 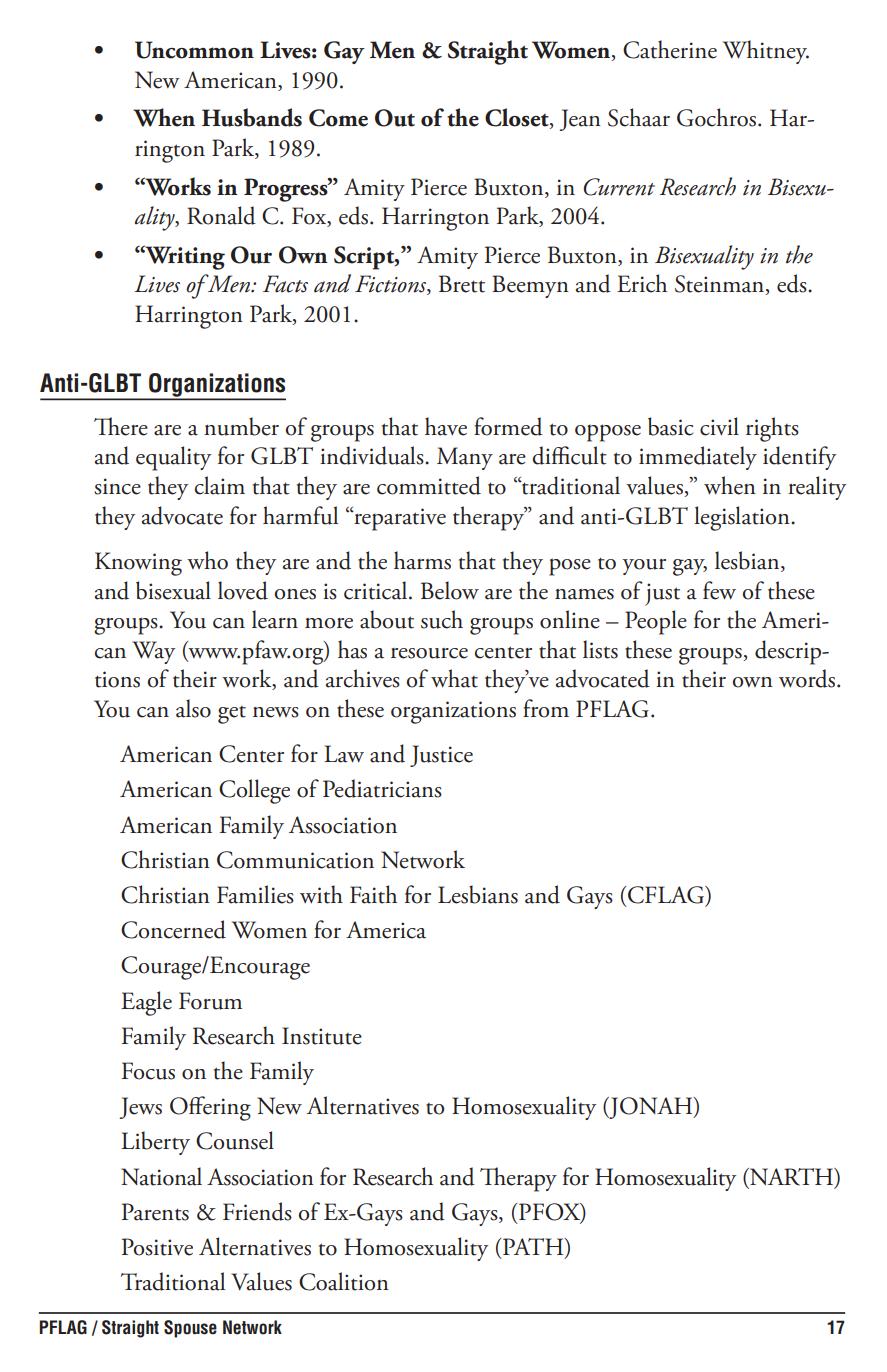 What do you see at coordinates (450, 590) in the screenshot?
I see `Below` at bounding box center [450, 590].
